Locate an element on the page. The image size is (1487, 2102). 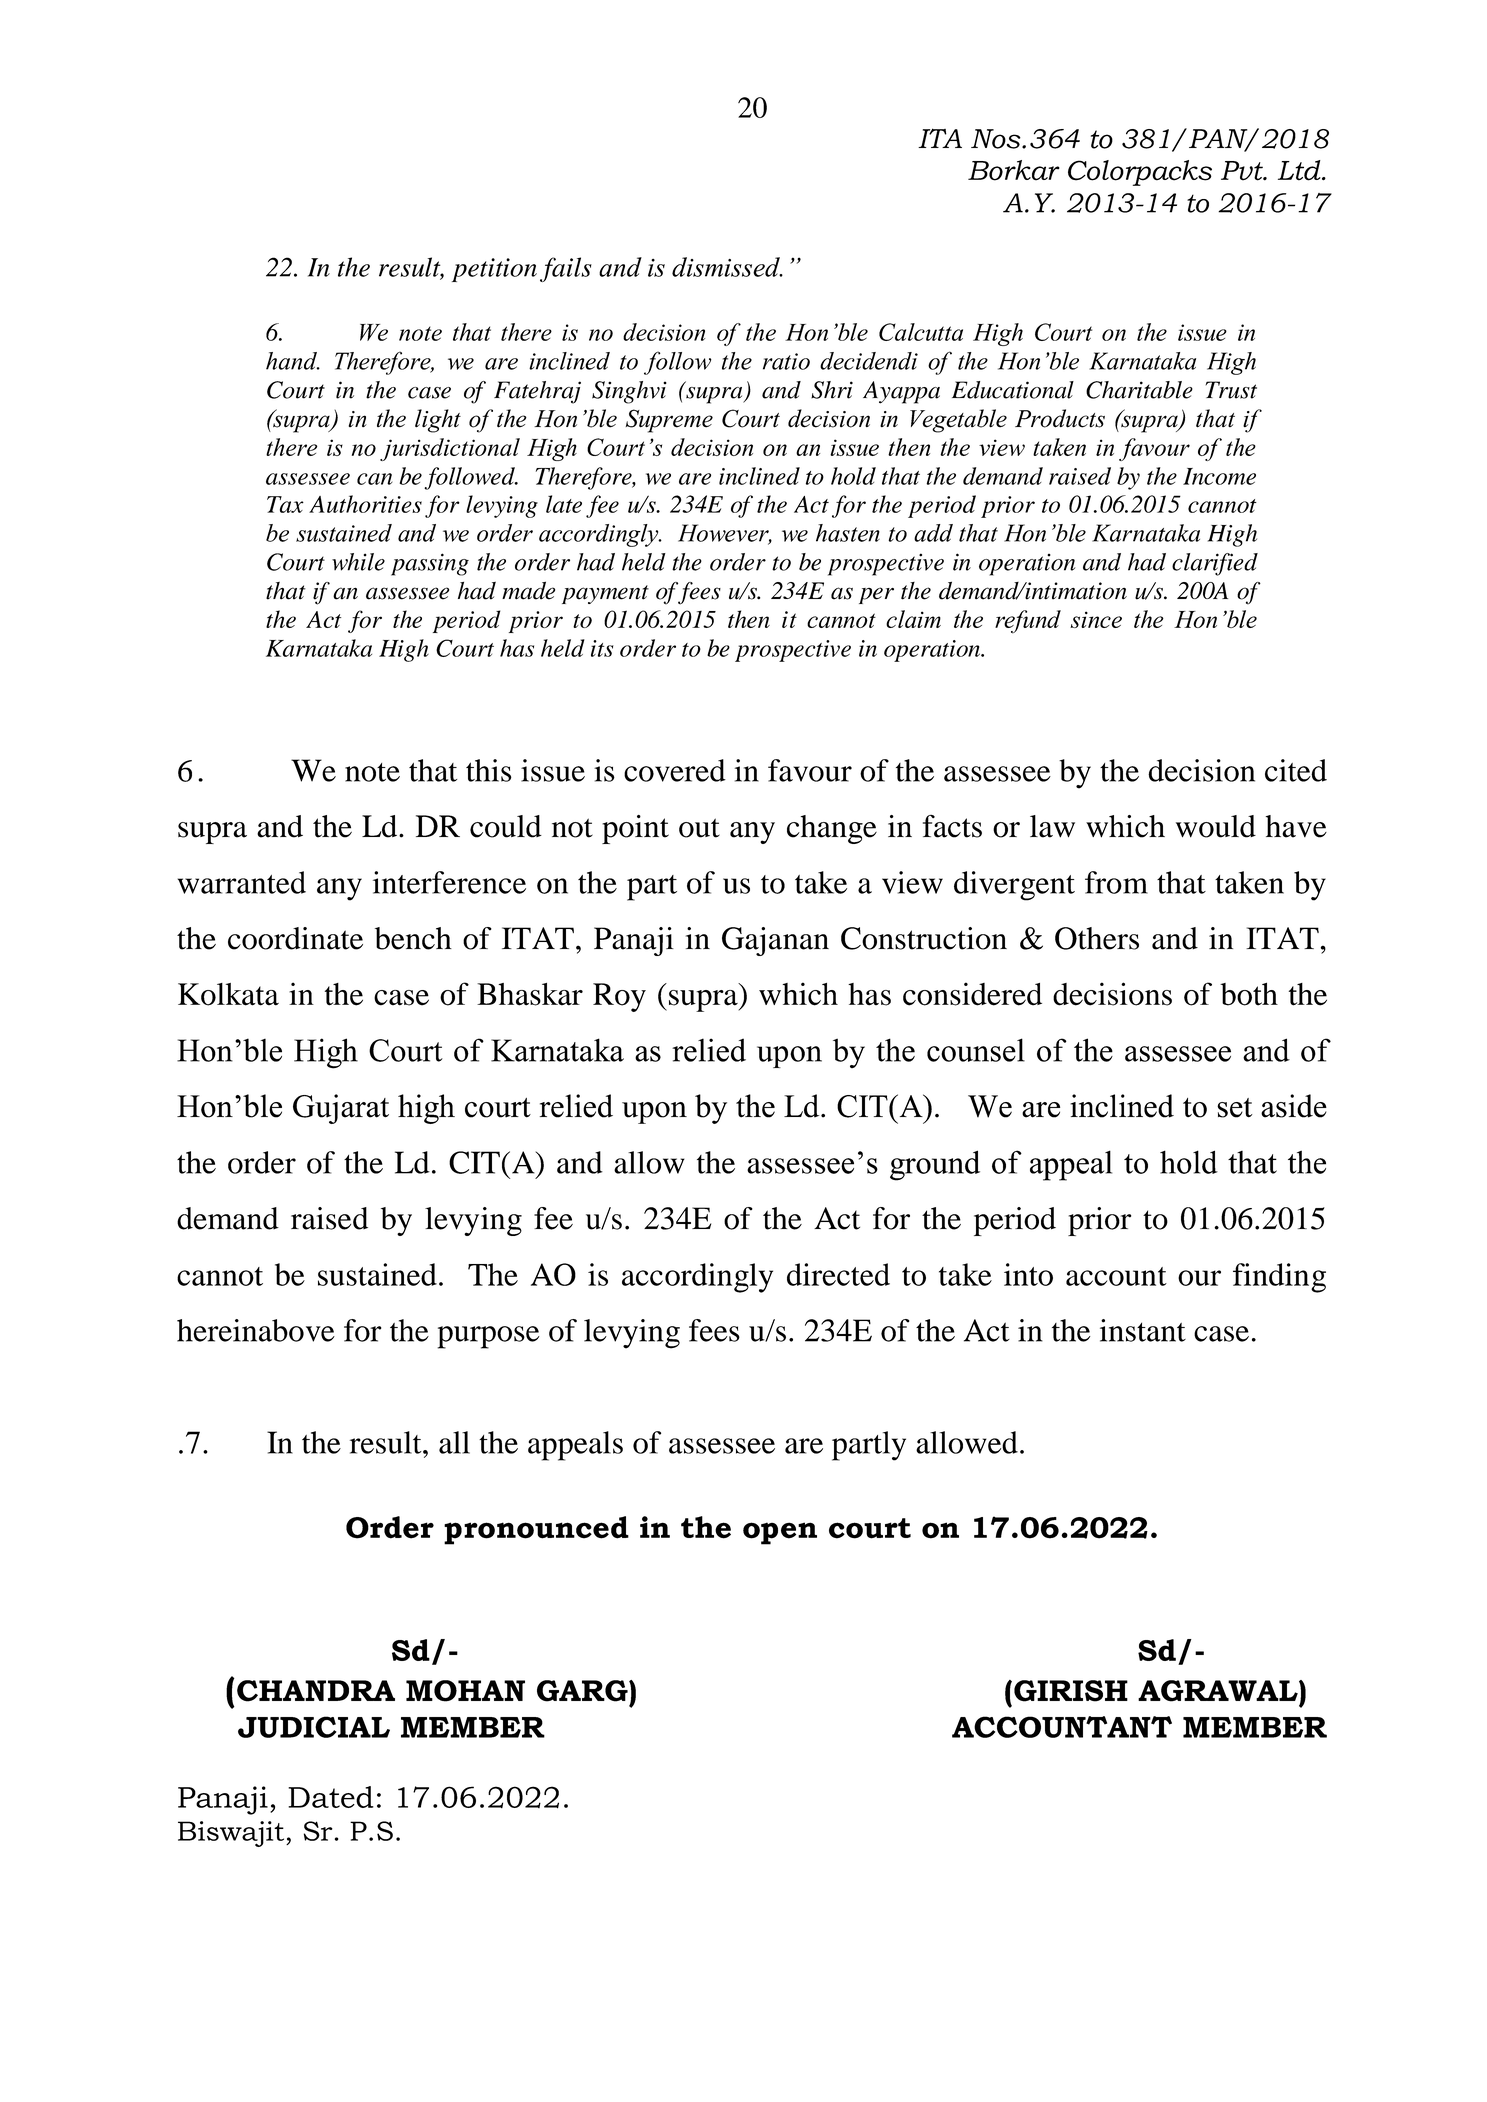
bench is located at coordinates (413, 938).
